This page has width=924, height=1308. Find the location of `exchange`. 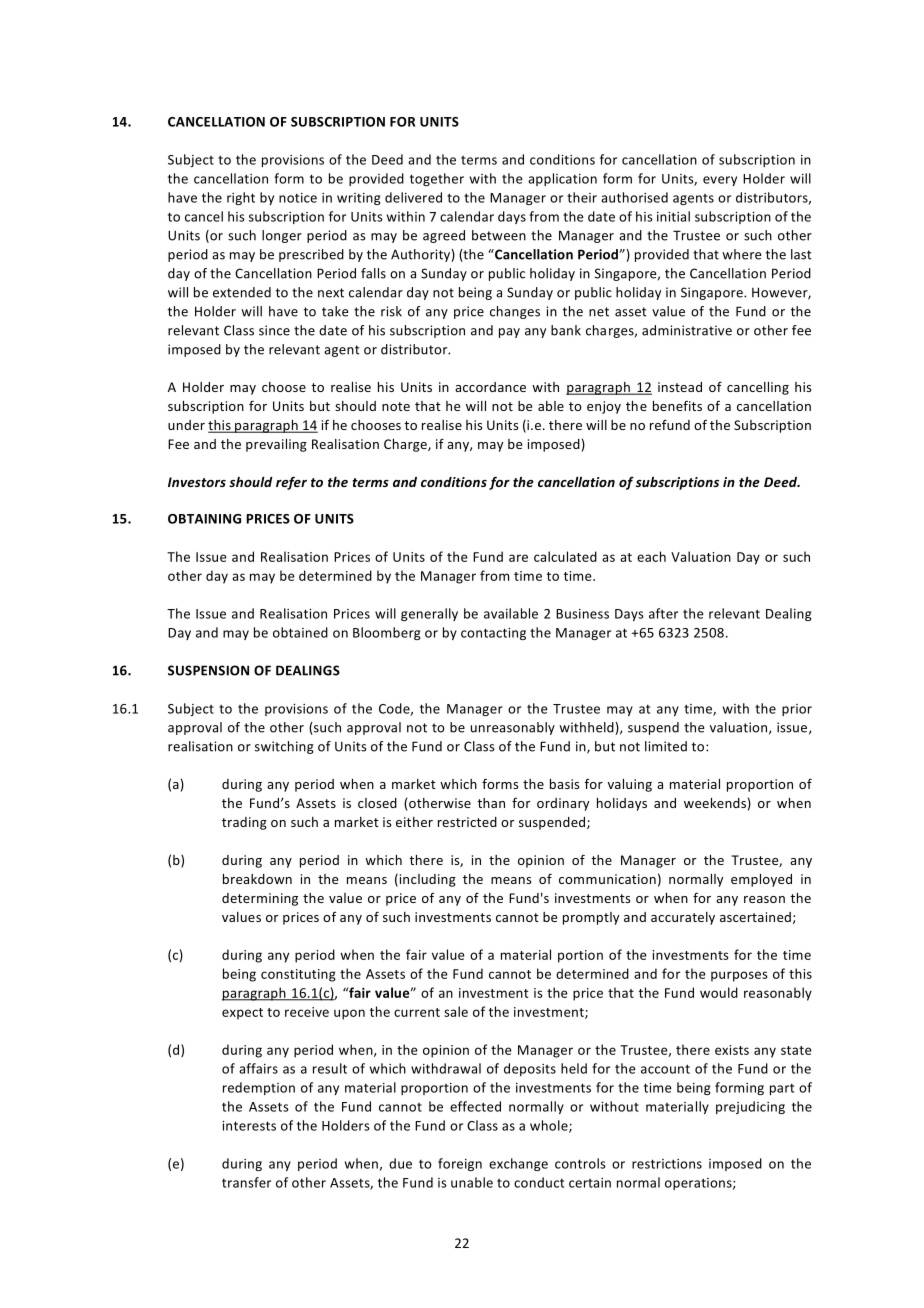

exchange is located at coordinates (518, 1164).
